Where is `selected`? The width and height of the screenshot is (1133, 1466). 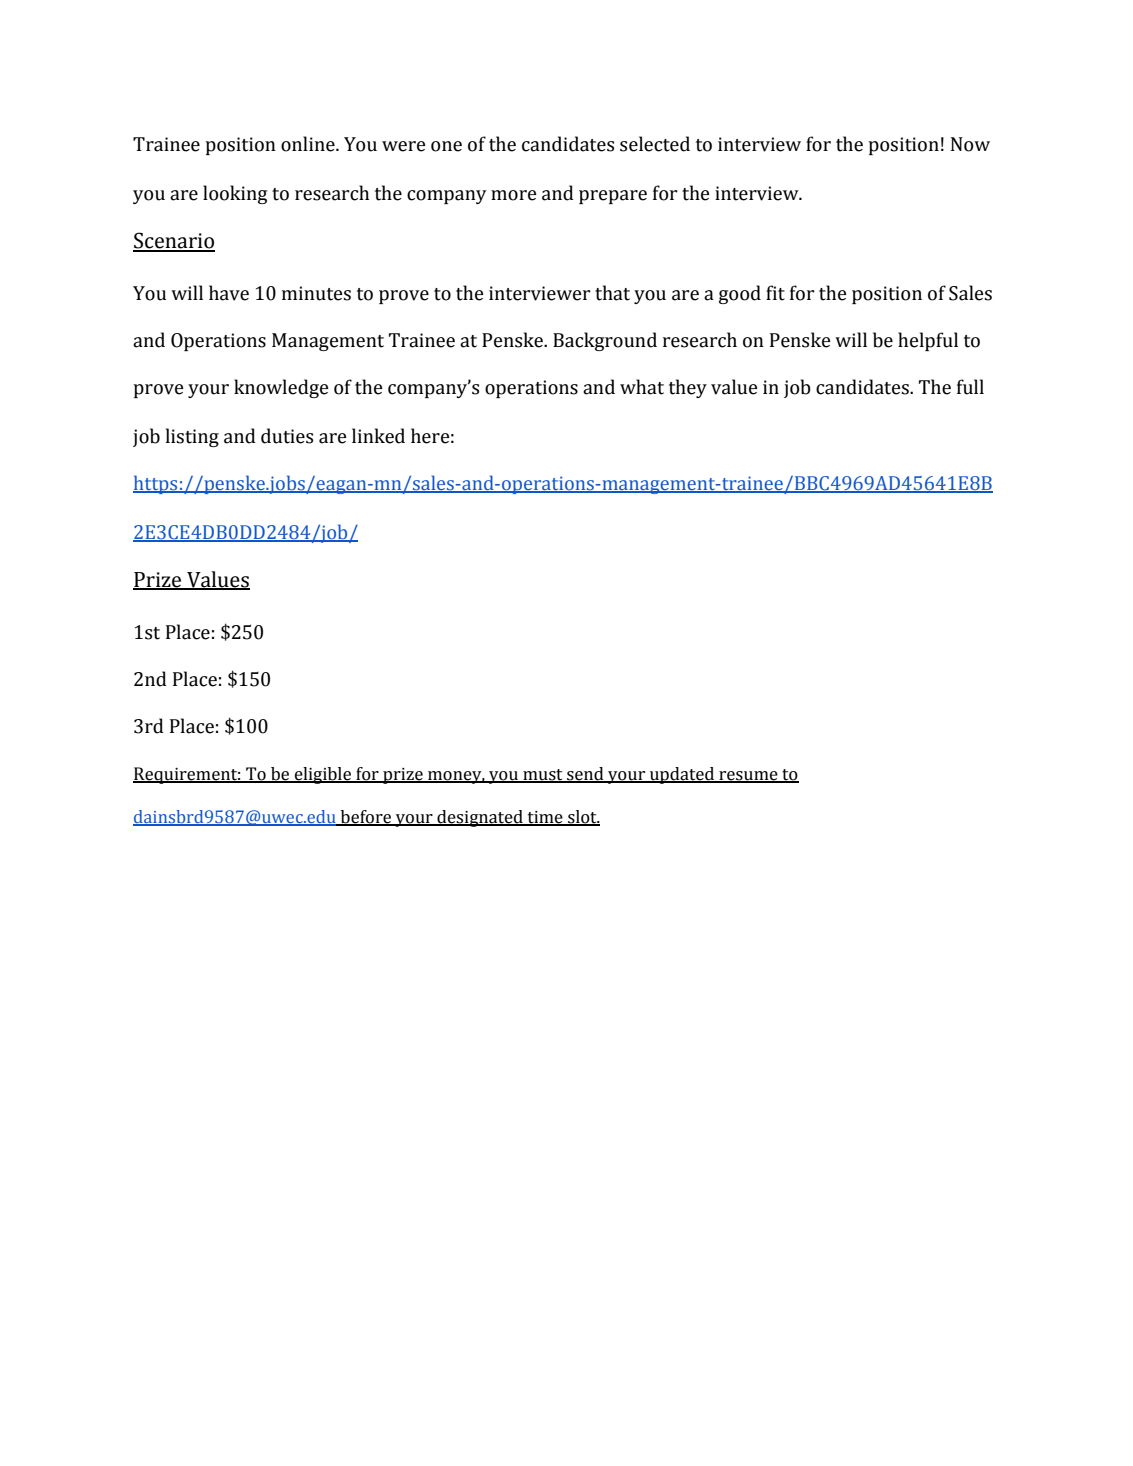
selected is located at coordinates (655, 144).
